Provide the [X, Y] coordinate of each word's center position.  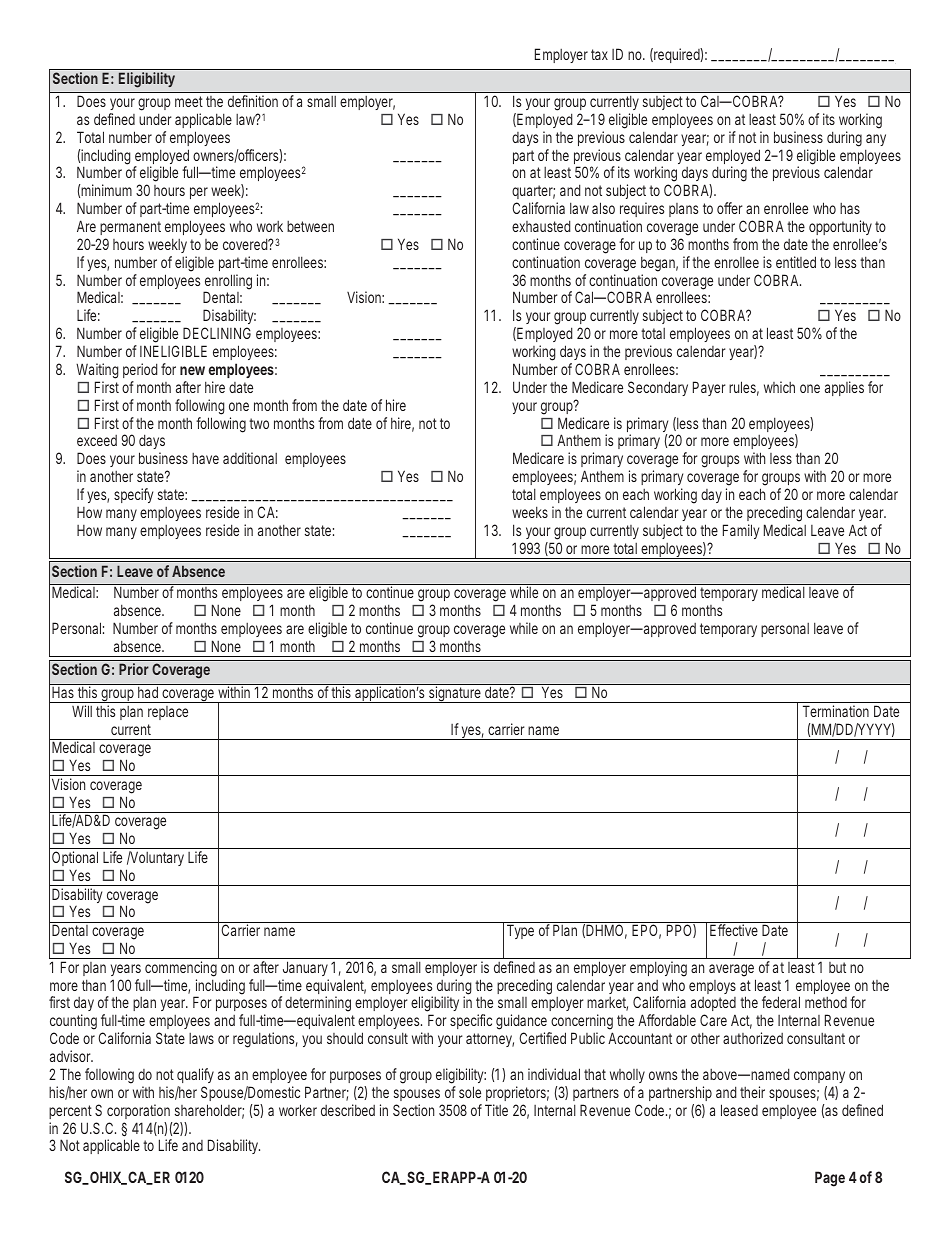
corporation [138, 1111]
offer [730, 208]
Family [741, 531]
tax [599, 54]
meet [189, 101]
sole [470, 1092]
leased [739, 1110]
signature [454, 694]
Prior [134, 669]
